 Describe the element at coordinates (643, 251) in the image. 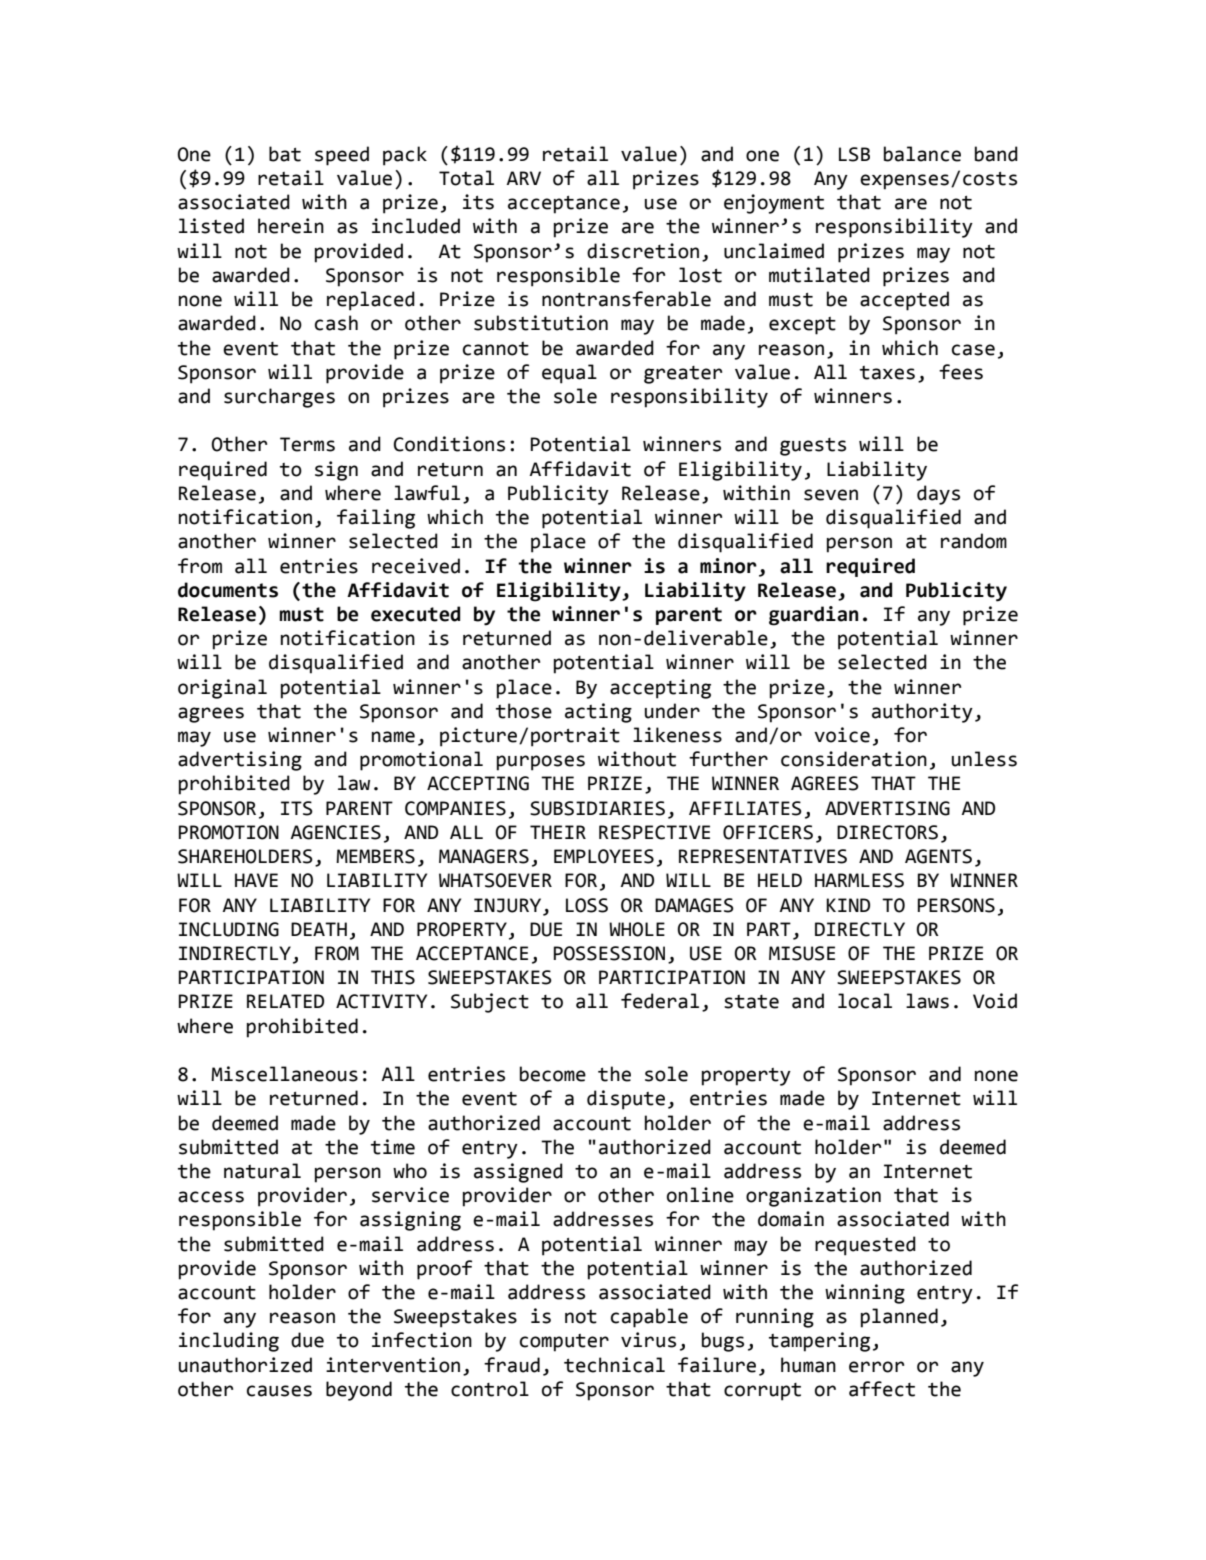

I see `discretion` at that location.
